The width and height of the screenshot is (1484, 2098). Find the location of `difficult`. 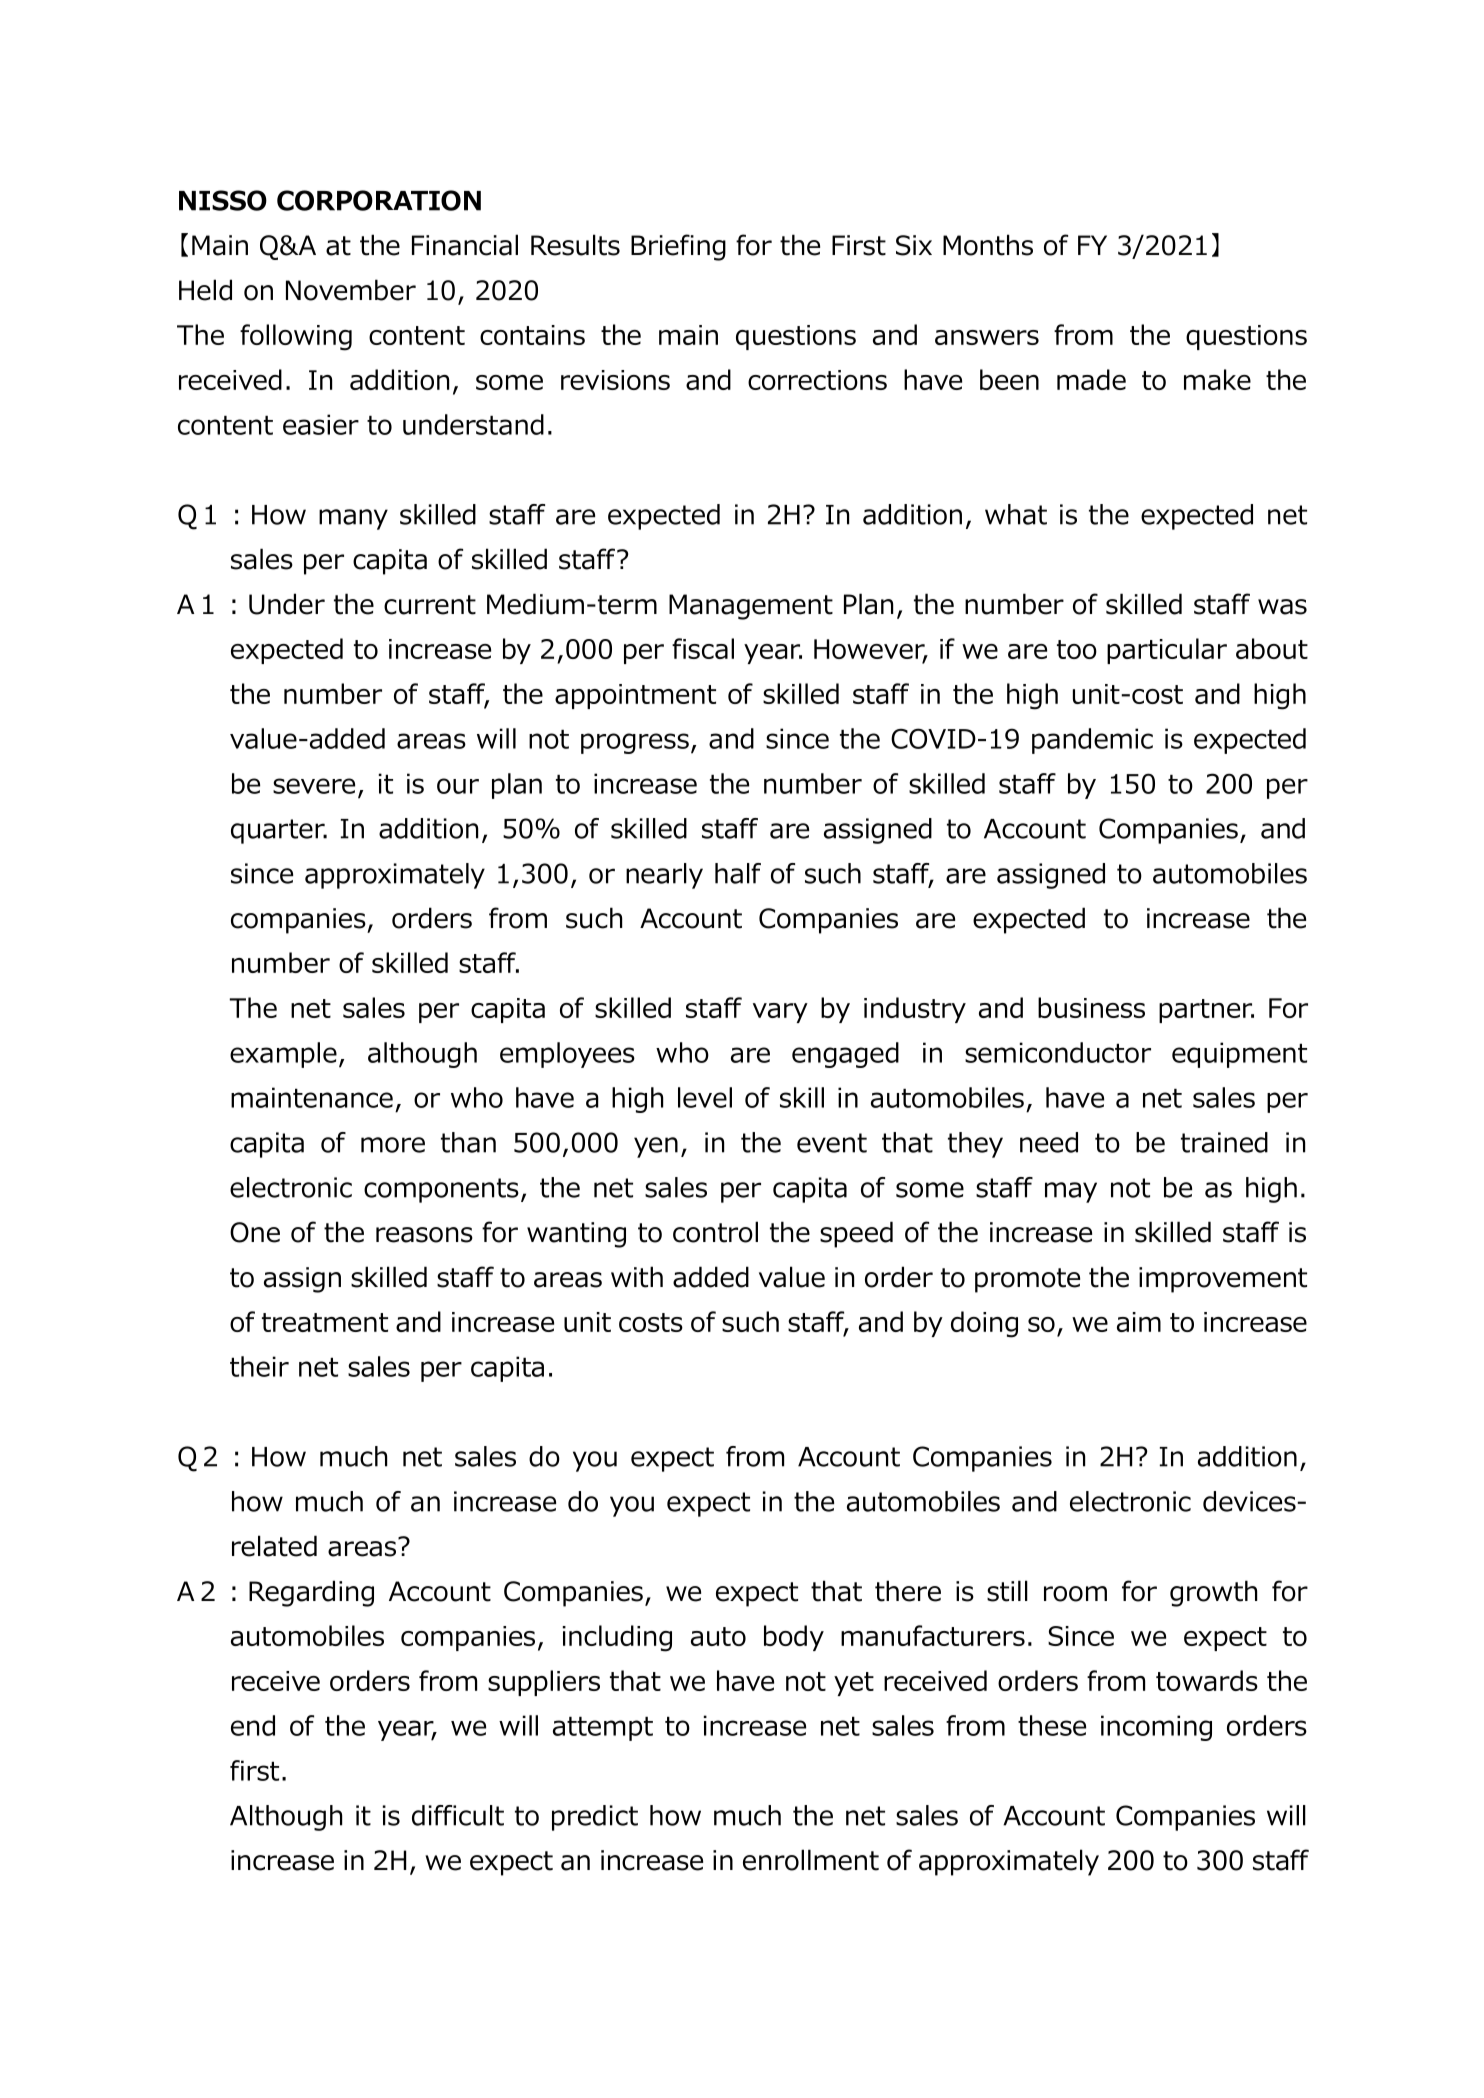

difficult is located at coordinates (458, 1815).
